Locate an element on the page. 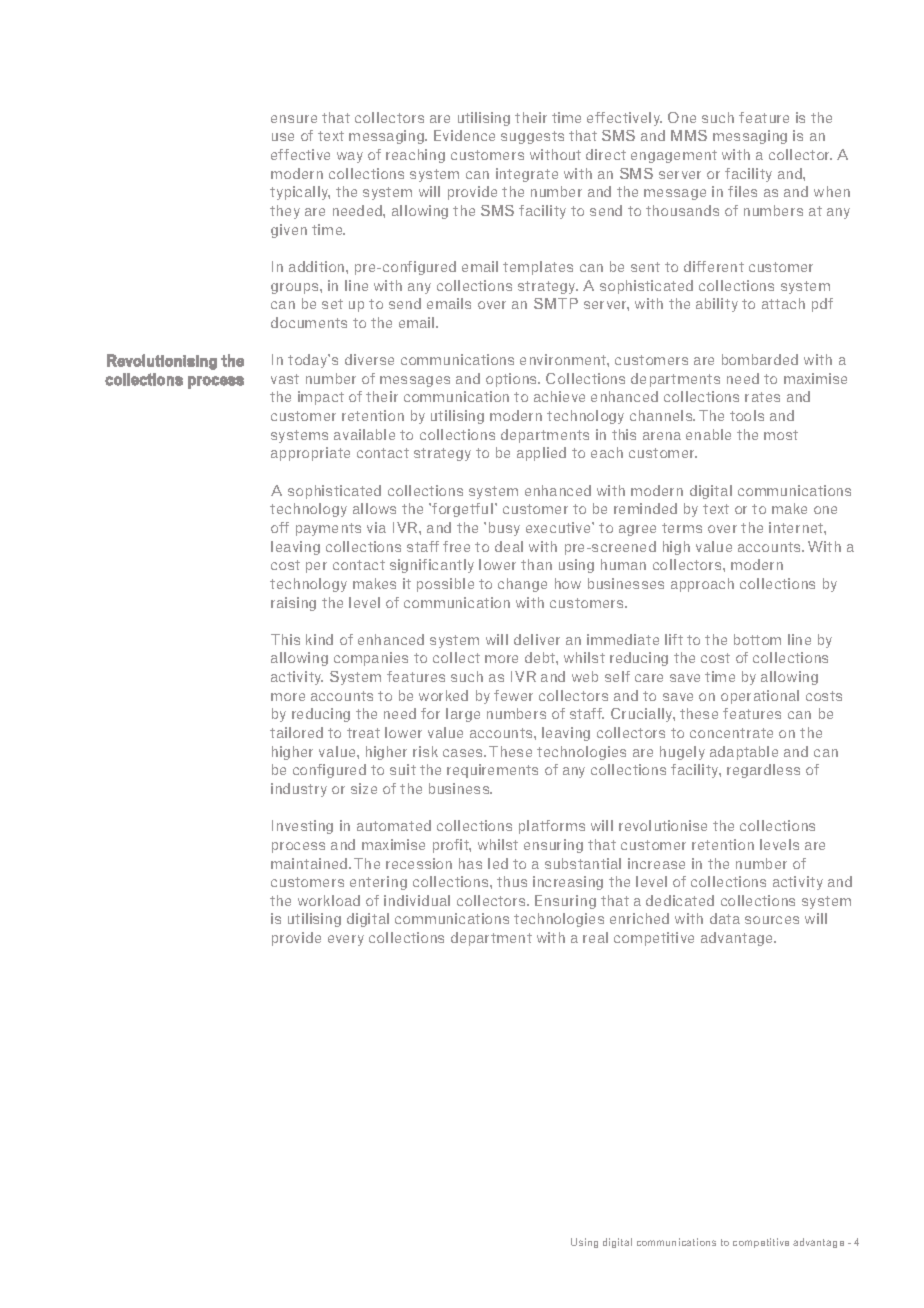  way is located at coordinates (350, 157).
